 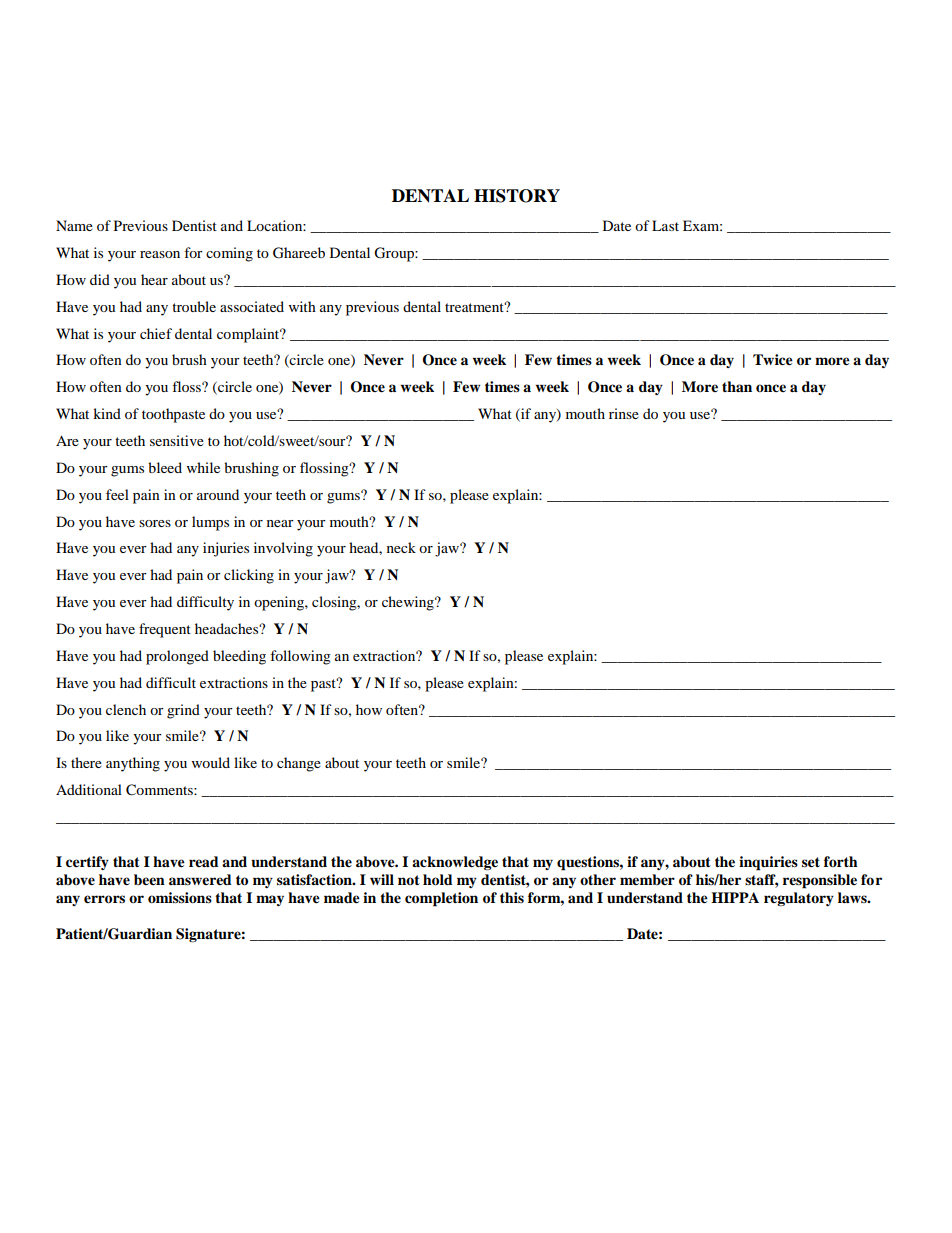 What do you see at coordinates (737, 386) in the document?
I see `than` at bounding box center [737, 386].
